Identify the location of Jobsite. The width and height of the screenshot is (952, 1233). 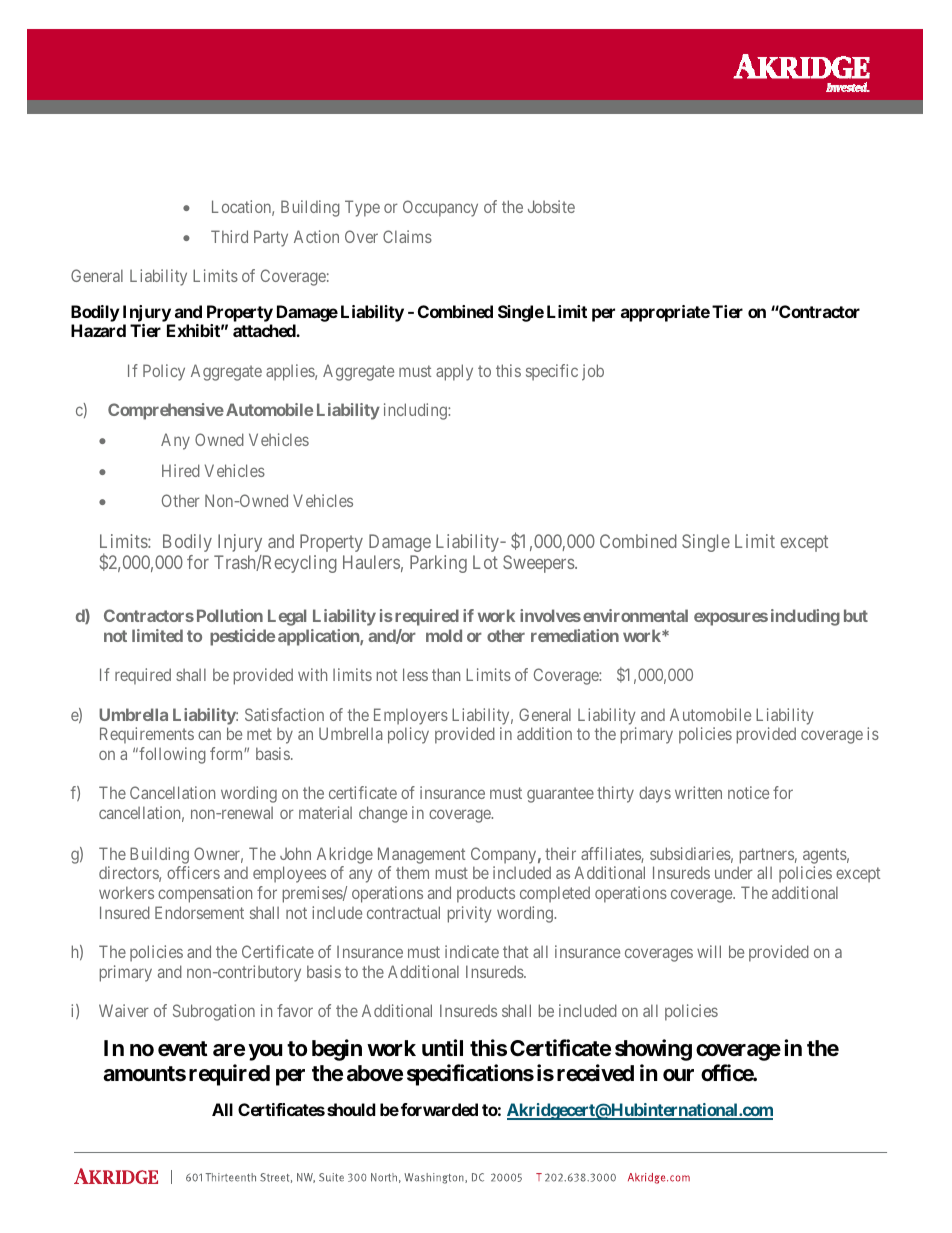
(551, 206).
